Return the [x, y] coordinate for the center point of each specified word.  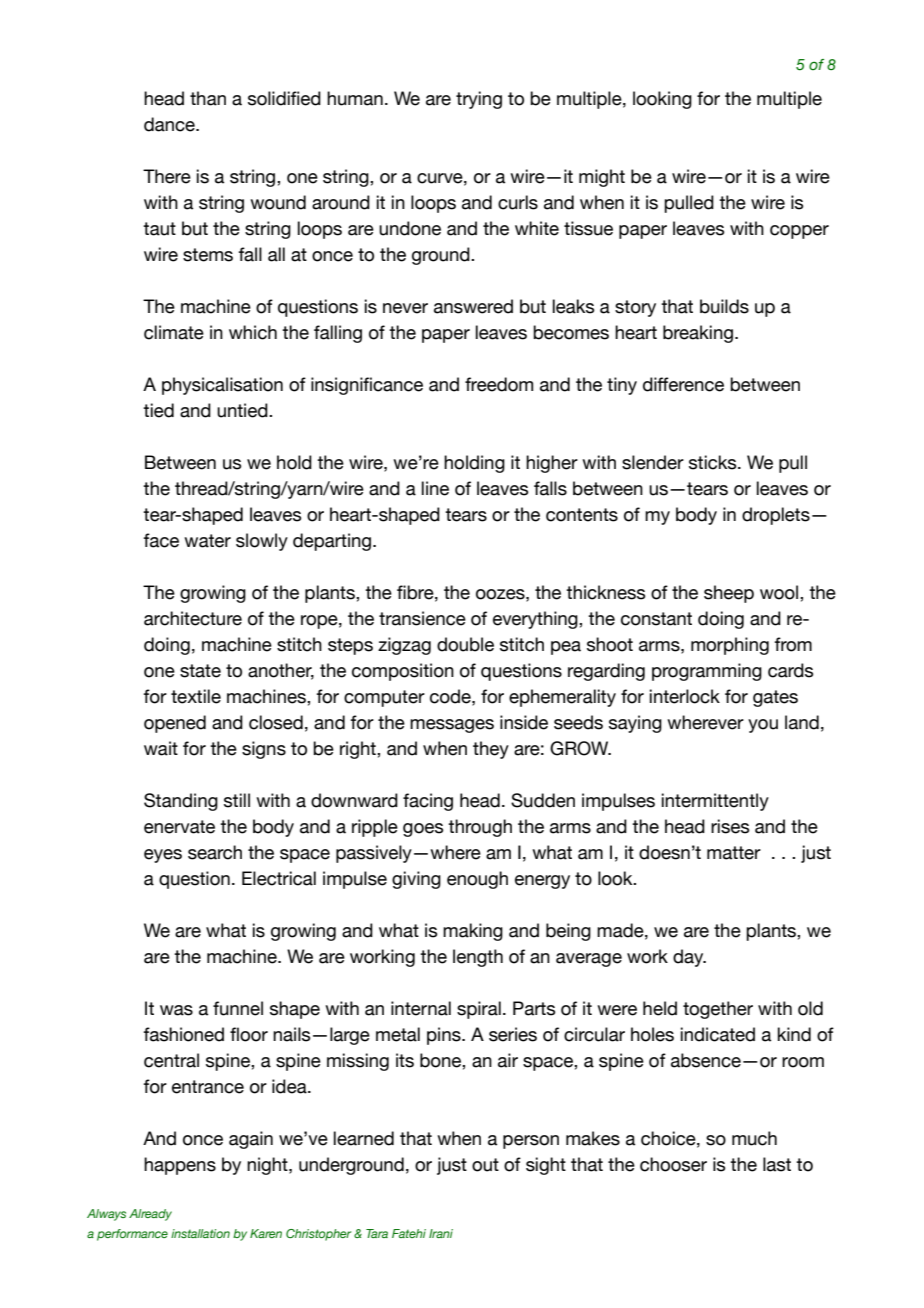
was [176, 1010]
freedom [499, 384]
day [689, 958]
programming [707, 672]
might [602, 178]
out [485, 1165]
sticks [714, 462]
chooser [673, 1164]
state [200, 671]
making [473, 932]
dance [170, 124]
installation [200, 1233]
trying [479, 100]
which [253, 332]
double [465, 644]
